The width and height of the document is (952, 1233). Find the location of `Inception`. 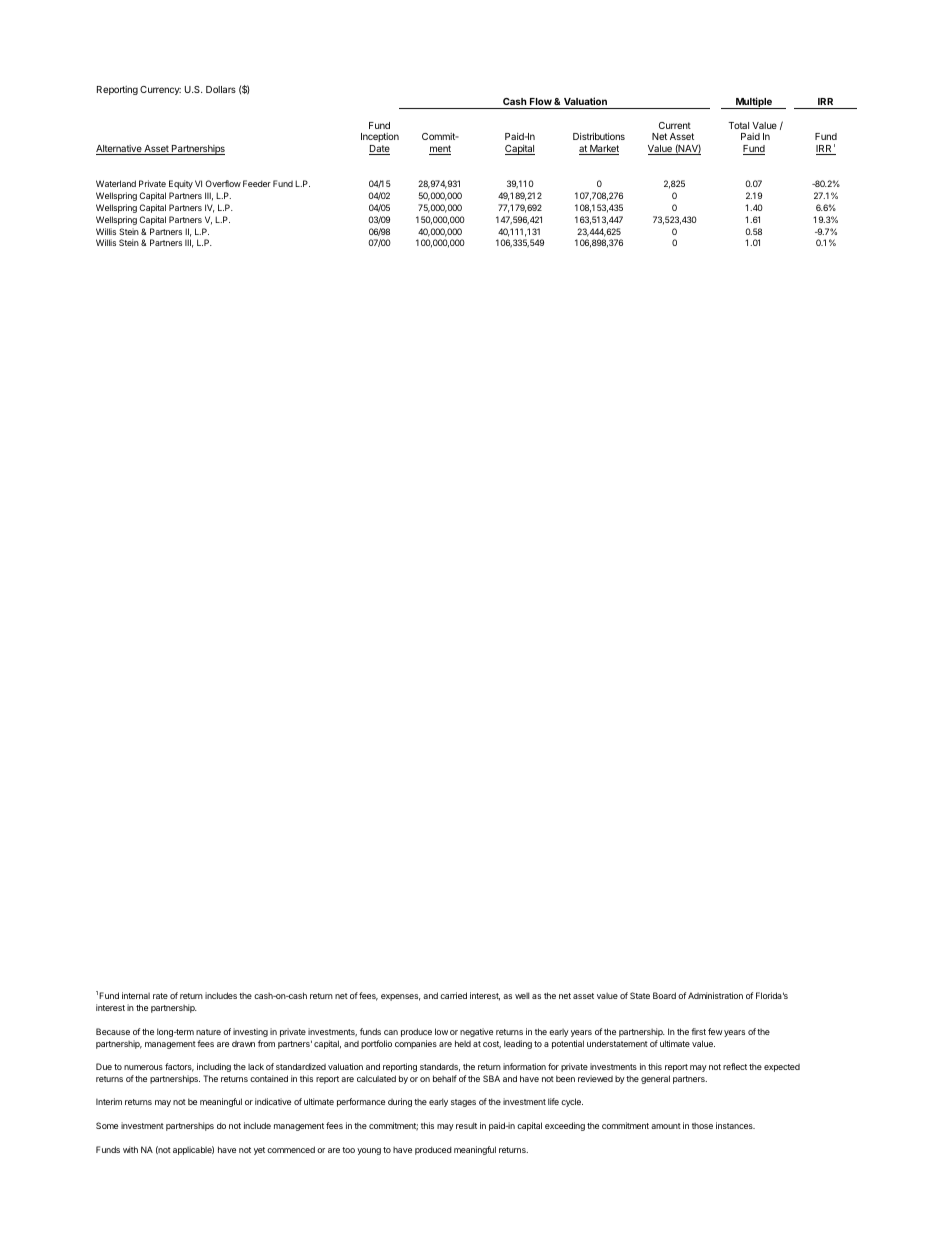

Inception is located at coordinates (380, 137).
